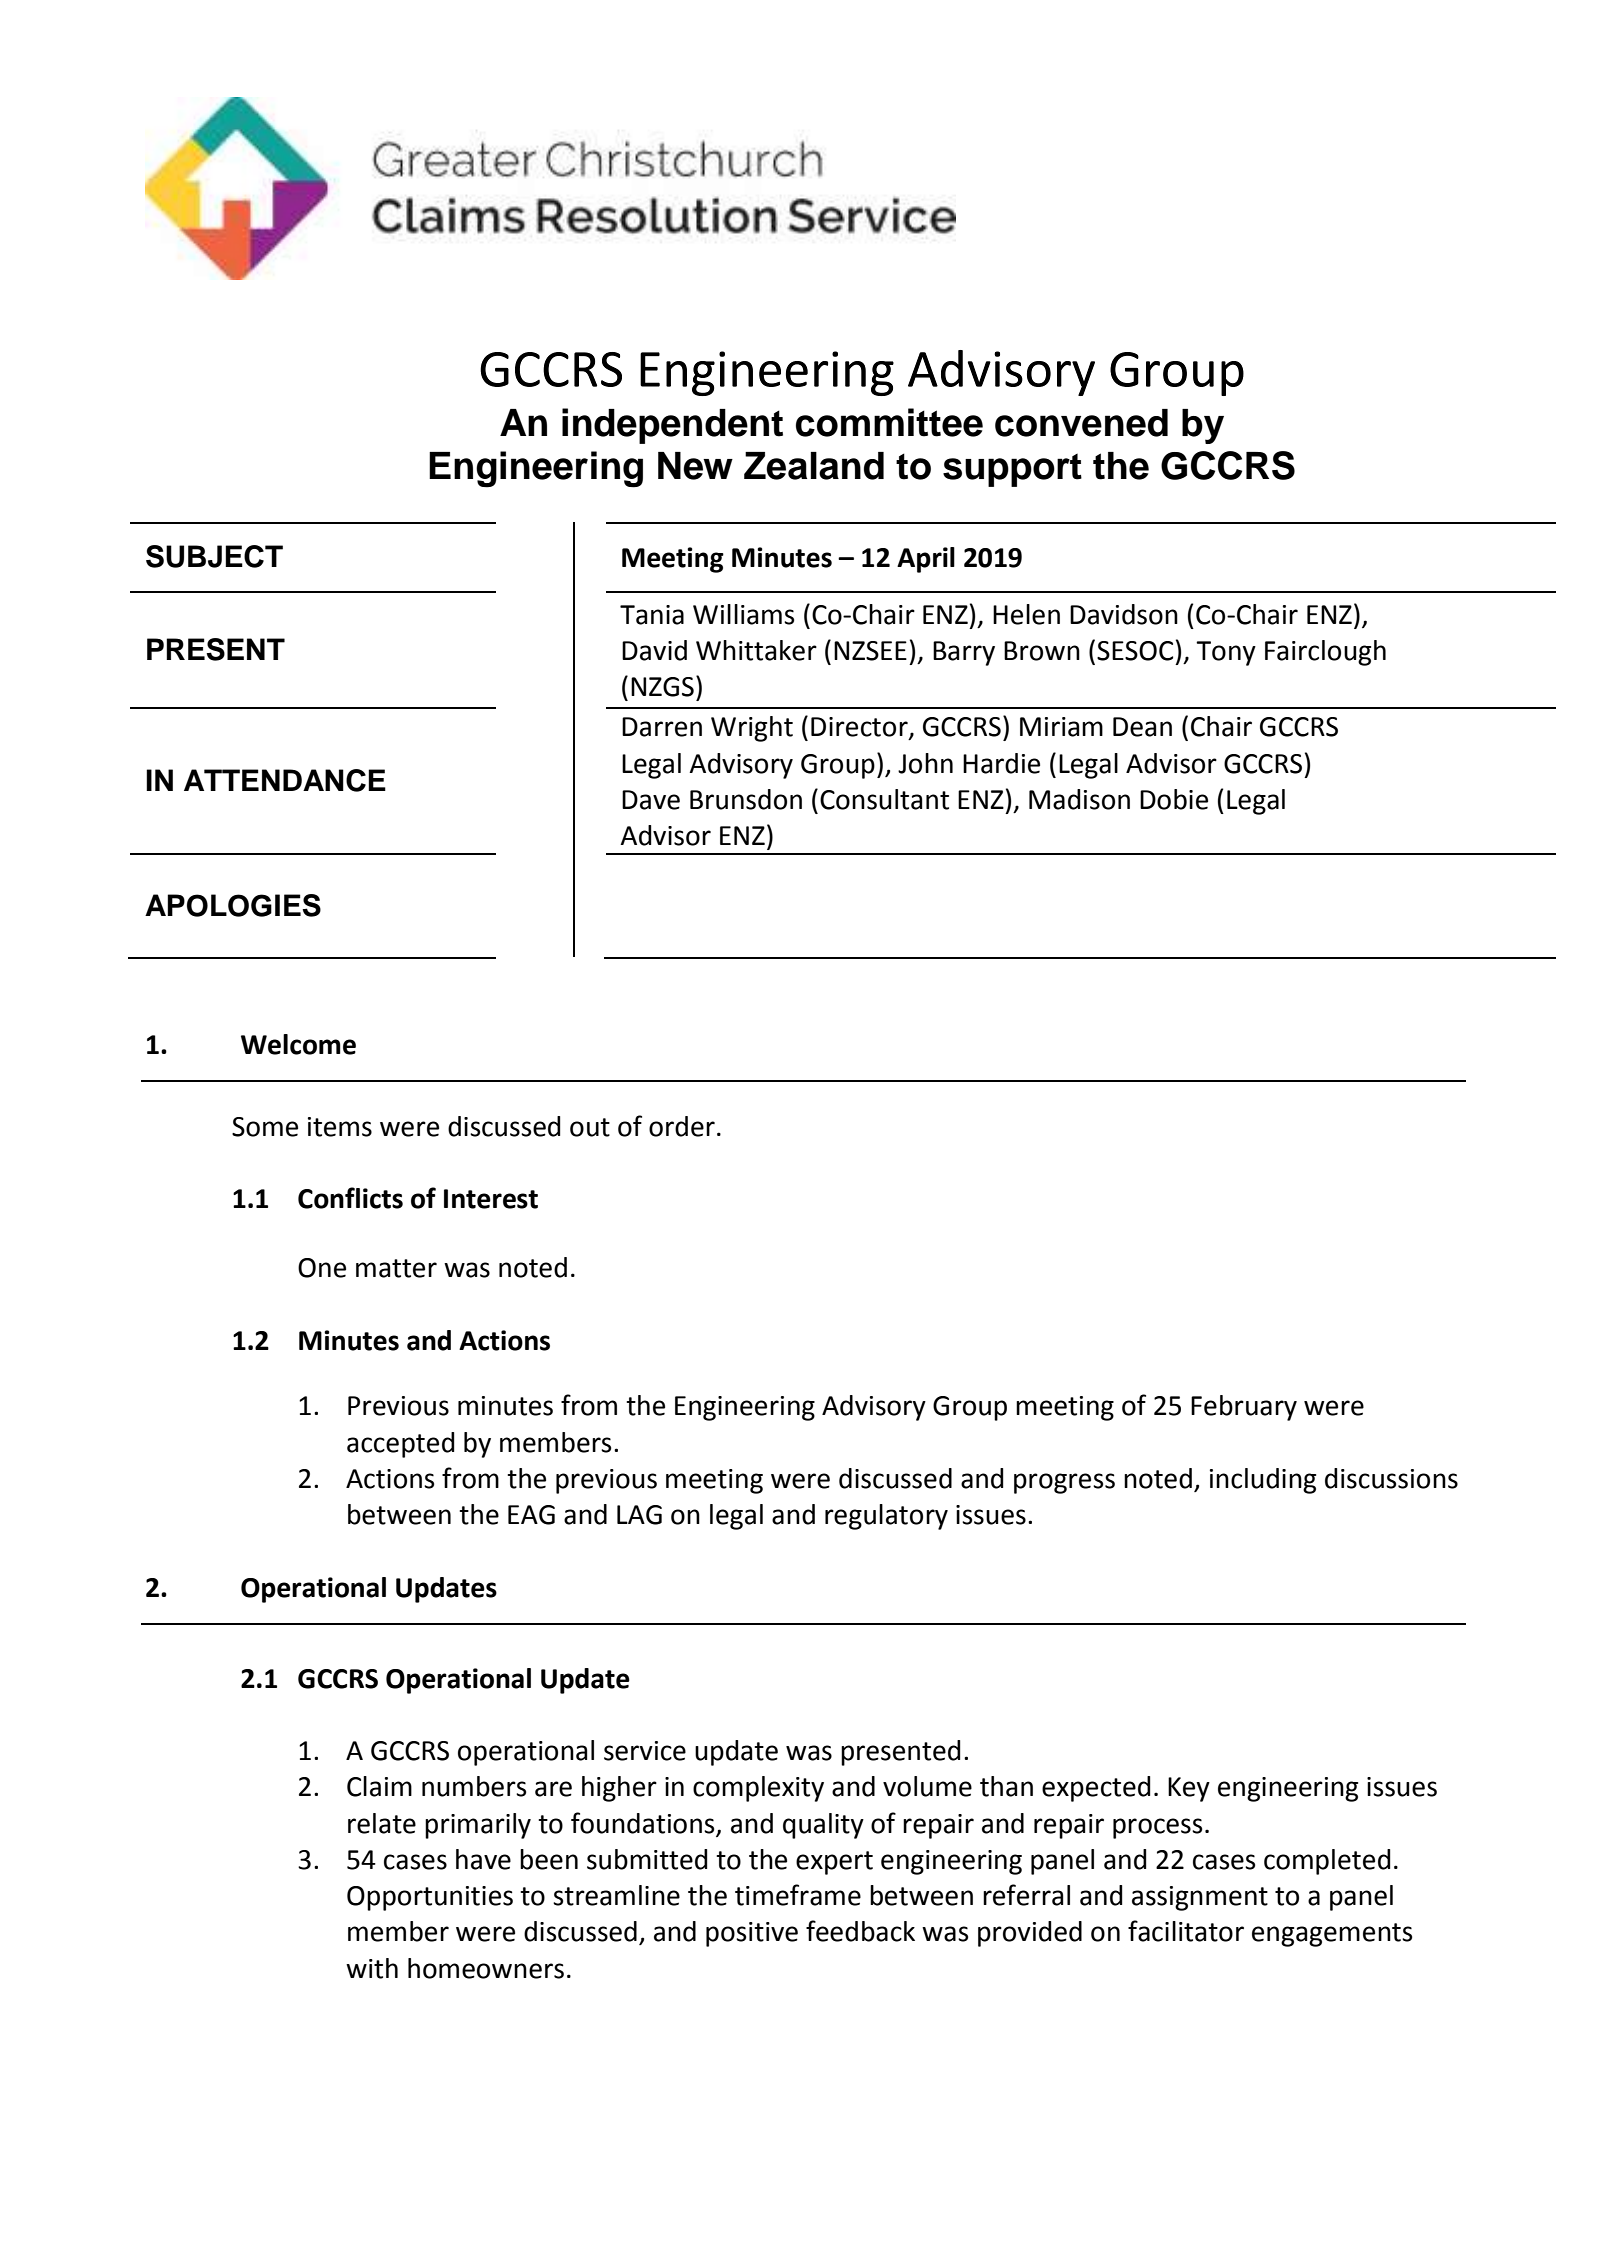 The height and width of the page is (2267, 1603). What do you see at coordinates (884, 799) in the page?
I see `Consultant` at bounding box center [884, 799].
